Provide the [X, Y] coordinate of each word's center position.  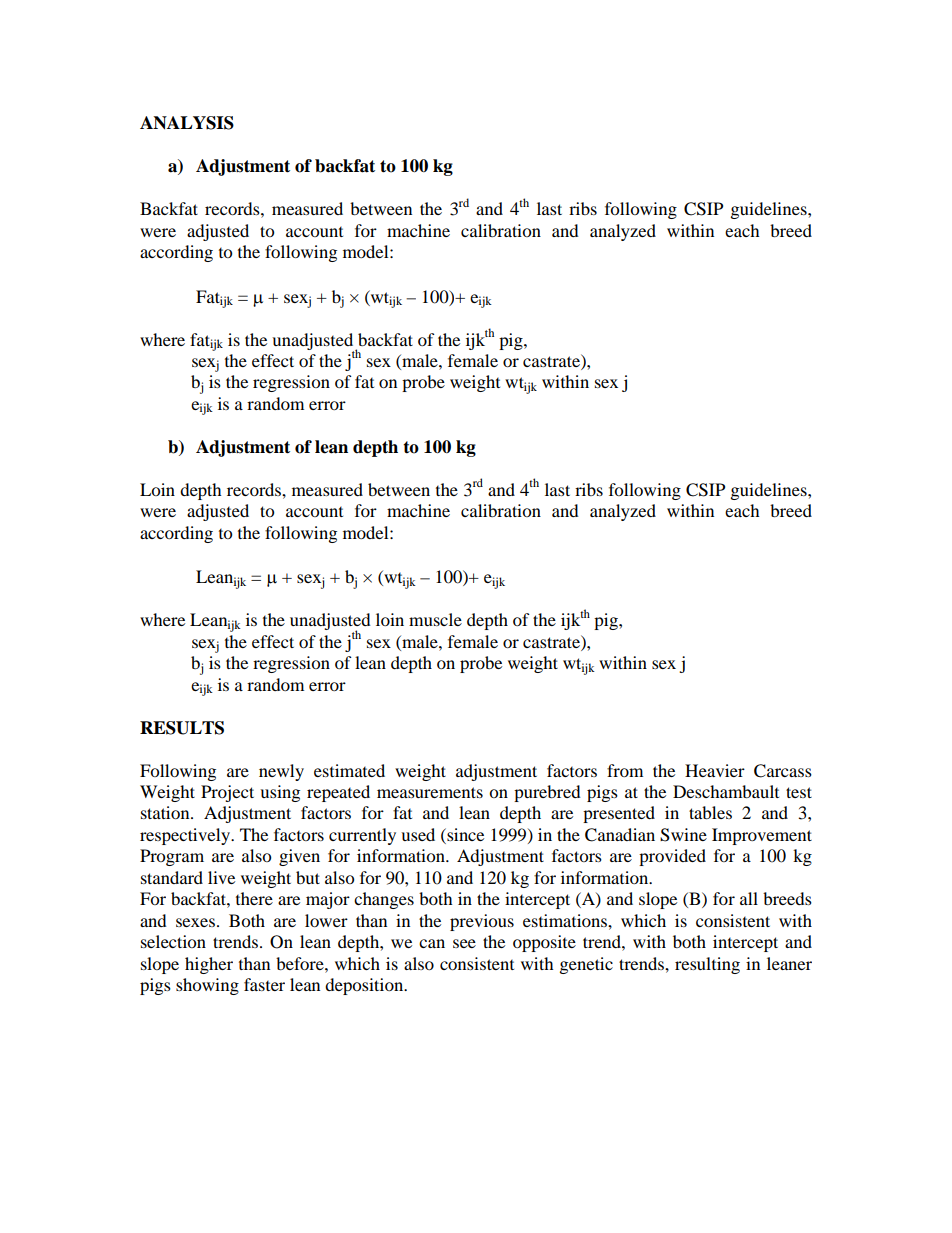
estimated [349, 770]
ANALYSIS [187, 123]
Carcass [783, 771]
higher [209, 965]
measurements [430, 792]
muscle [435, 619]
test [799, 792]
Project [227, 793]
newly [281, 772]
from [625, 770]
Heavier [715, 770]
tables [710, 812]
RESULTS [182, 728]
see [464, 943]
